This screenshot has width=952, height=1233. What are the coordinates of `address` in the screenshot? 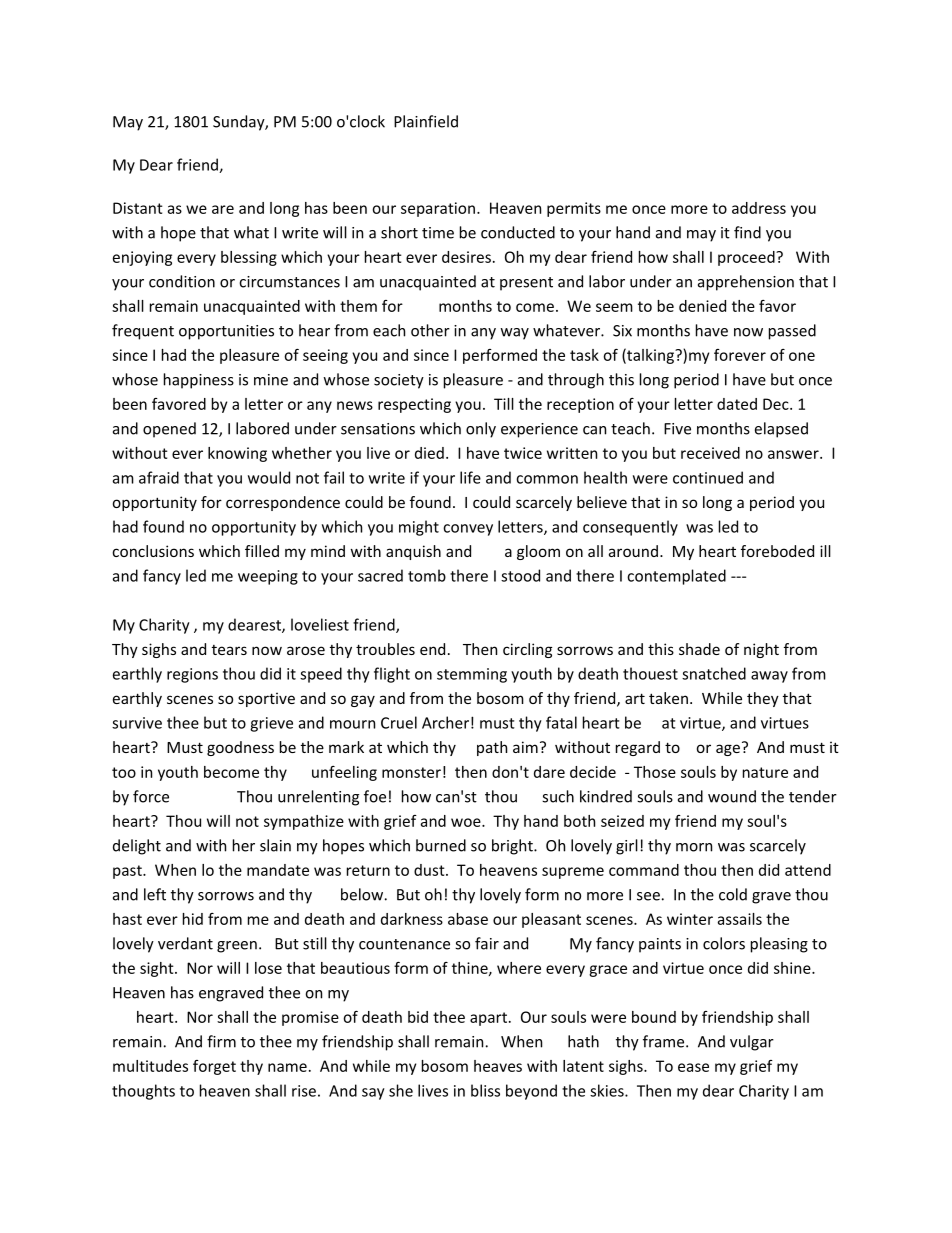 It's located at (759, 208).
